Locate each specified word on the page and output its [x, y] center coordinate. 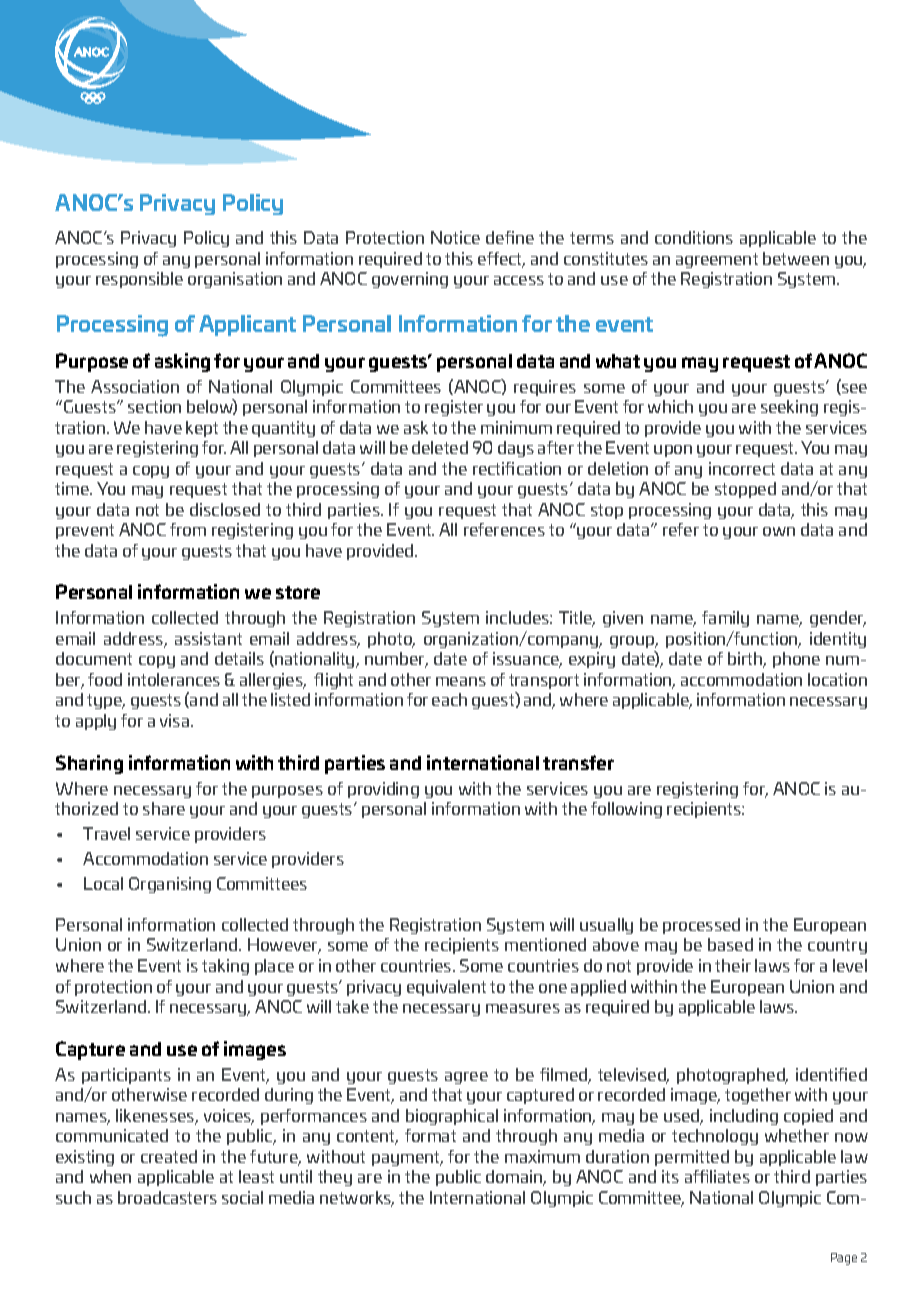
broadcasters [167, 1197]
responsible [139, 280]
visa [176, 720]
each [449, 699]
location [837, 679]
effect [501, 260]
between [796, 258]
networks [357, 1199]
